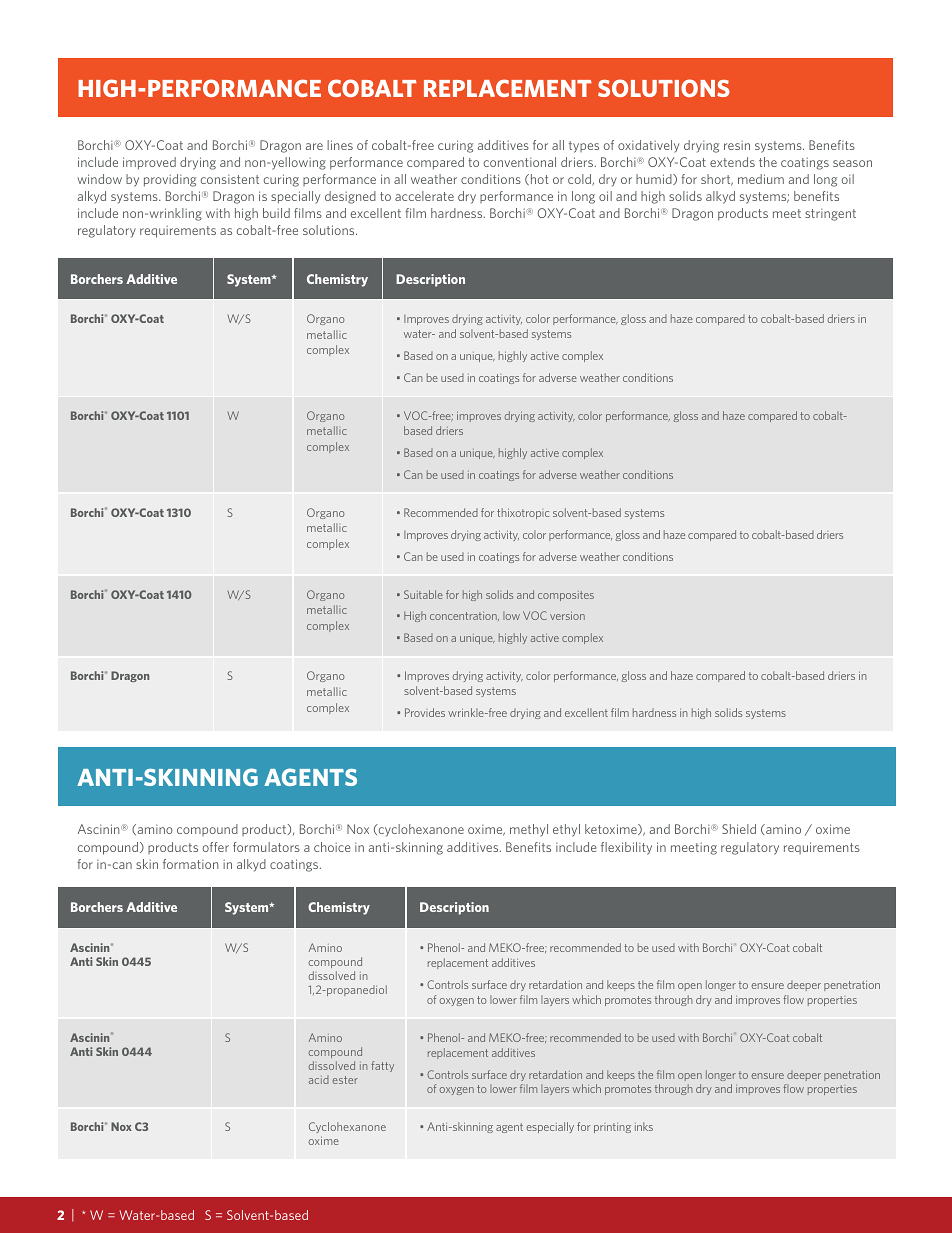 The image size is (952, 1233). Describe the element at coordinates (170, 180) in the screenshot. I see `providing` at that location.
